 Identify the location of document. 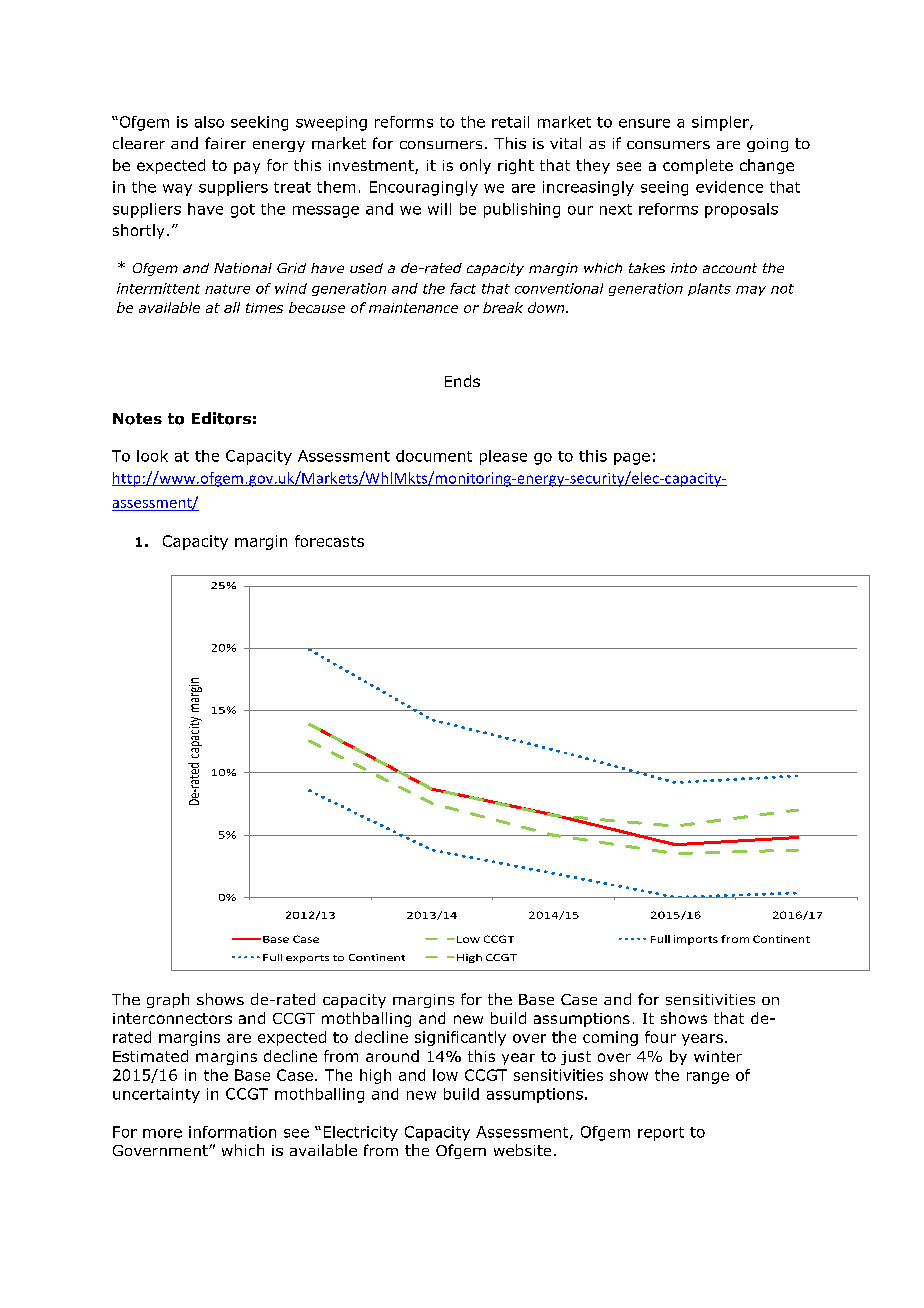
(434, 456).
